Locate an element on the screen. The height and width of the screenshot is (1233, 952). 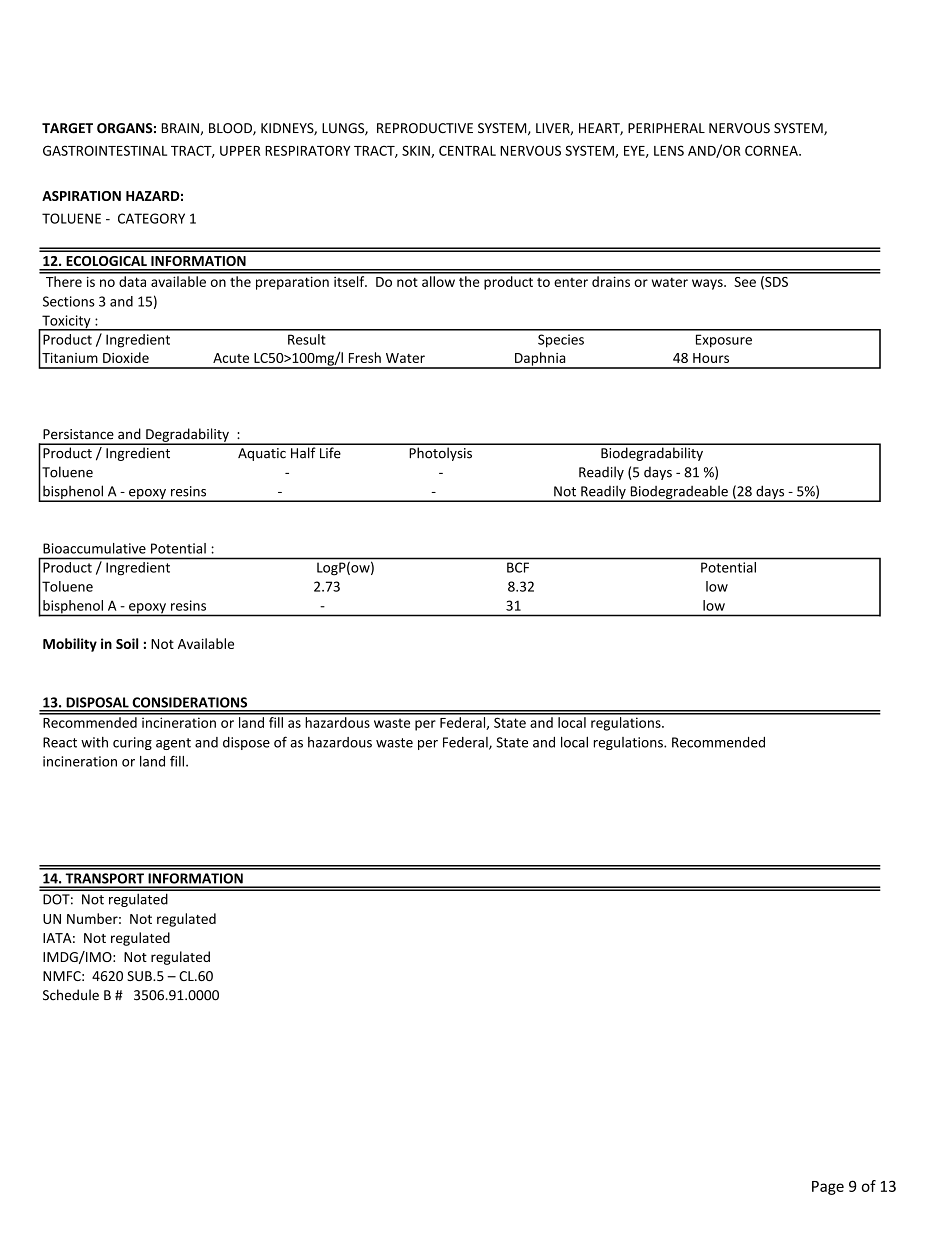
Page is located at coordinates (828, 1188).
